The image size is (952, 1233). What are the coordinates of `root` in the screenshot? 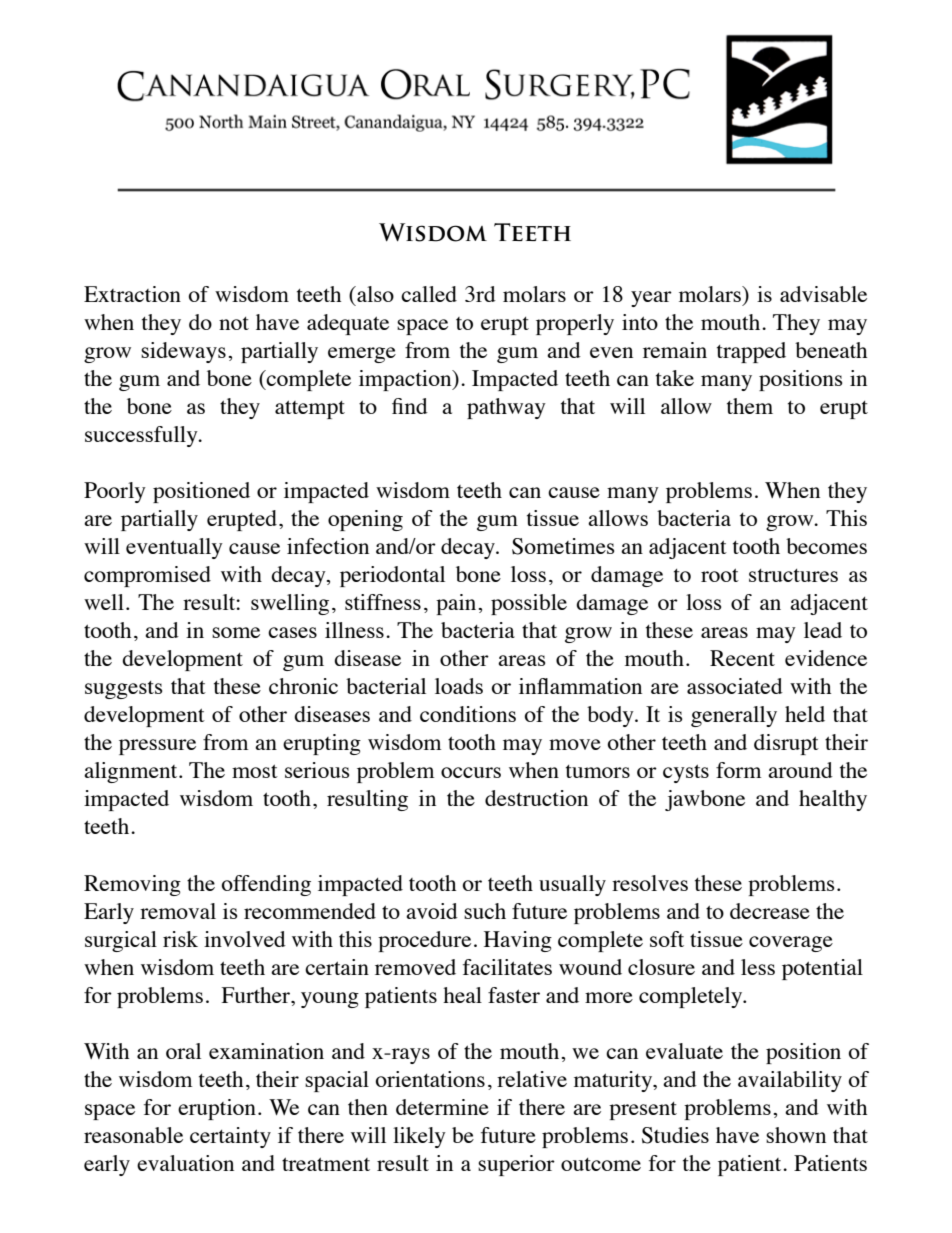 It's located at (720, 575).
